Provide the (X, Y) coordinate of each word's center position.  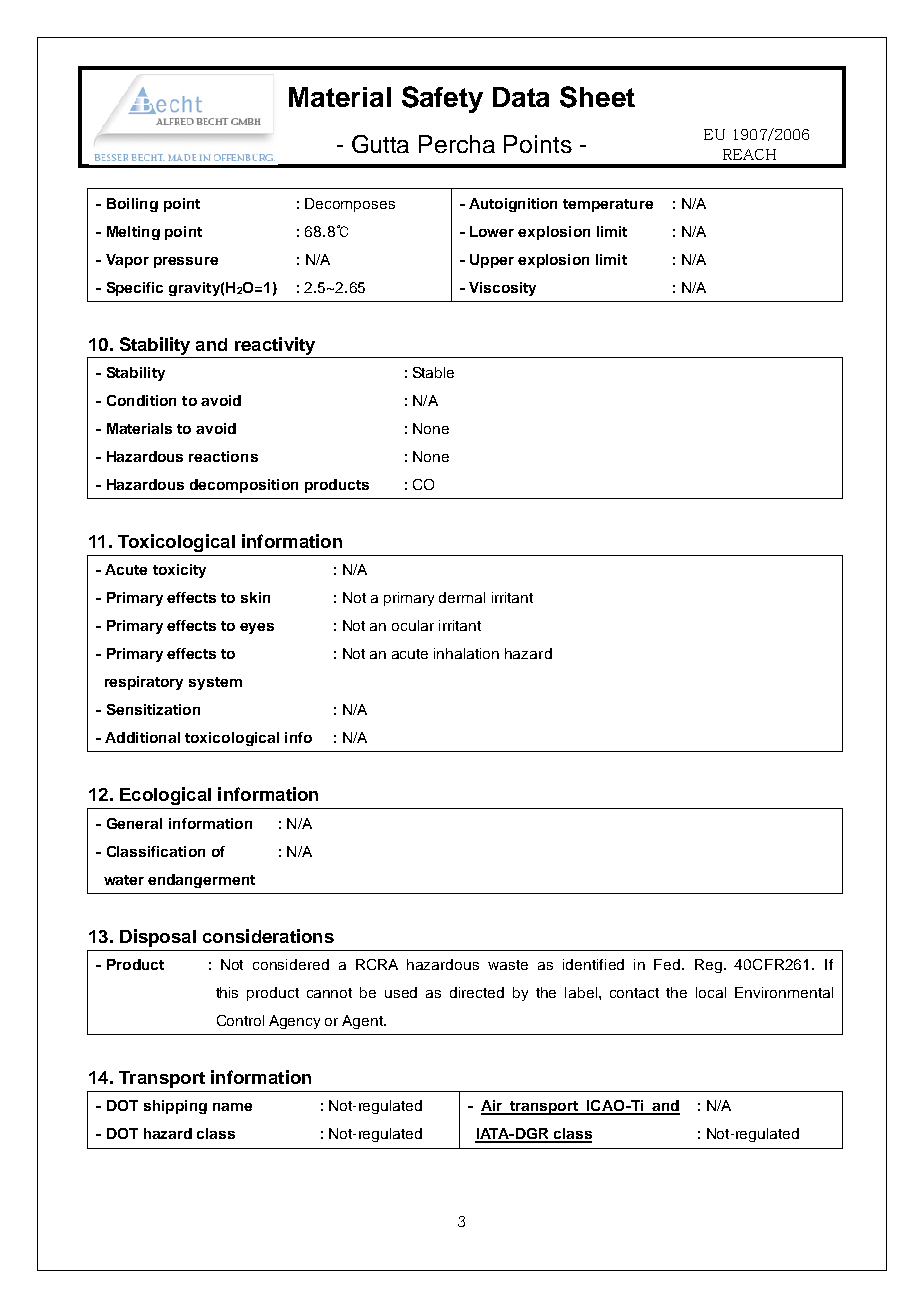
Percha (457, 144)
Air (493, 1107)
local (711, 992)
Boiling (132, 205)
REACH (749, 154)
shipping (175, 1107)
